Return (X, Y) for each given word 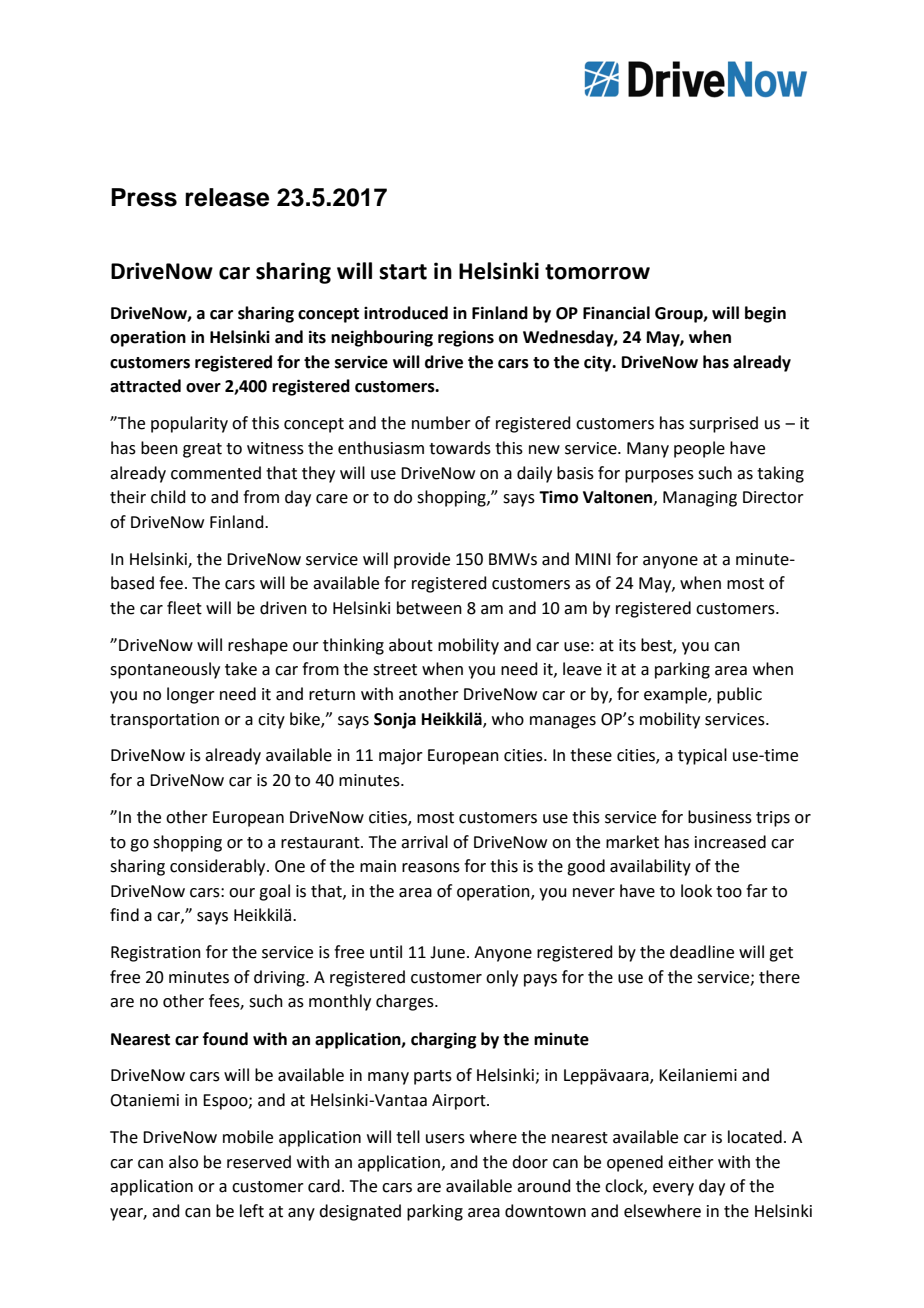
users (445, 1139)
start (403, 272)
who (508, 719)
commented (216, 473)
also (183, 1162)
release (227, 197)
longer (191, 695)
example (676, 695)
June (447, 952)
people (699, 449)
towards (460, 448)
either (691, 1162)
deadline (702, 952)
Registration (156, 954)
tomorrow (597, 272)
